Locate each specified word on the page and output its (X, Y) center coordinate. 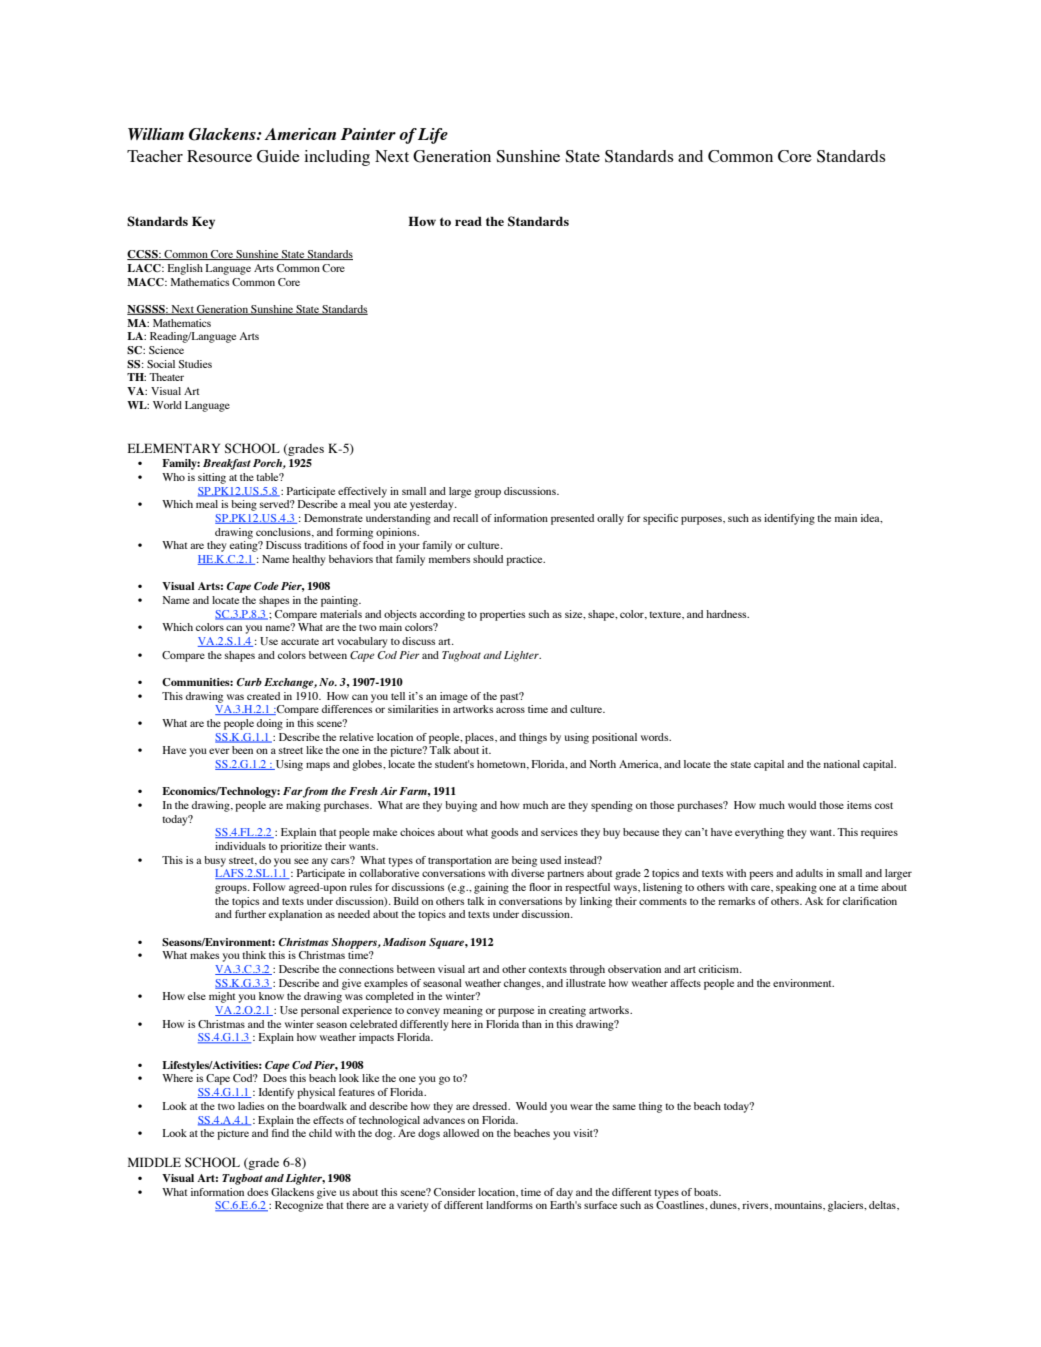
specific (660, 519)
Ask (814, 901)
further (250, 914)
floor (540, 887)
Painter (368, 134)
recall (465, 518)
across (510, 710)
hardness (727, 614)
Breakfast (227, 464)
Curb (249, 682)
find (280, 1133)
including (337, 158)
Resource (219, 156)
